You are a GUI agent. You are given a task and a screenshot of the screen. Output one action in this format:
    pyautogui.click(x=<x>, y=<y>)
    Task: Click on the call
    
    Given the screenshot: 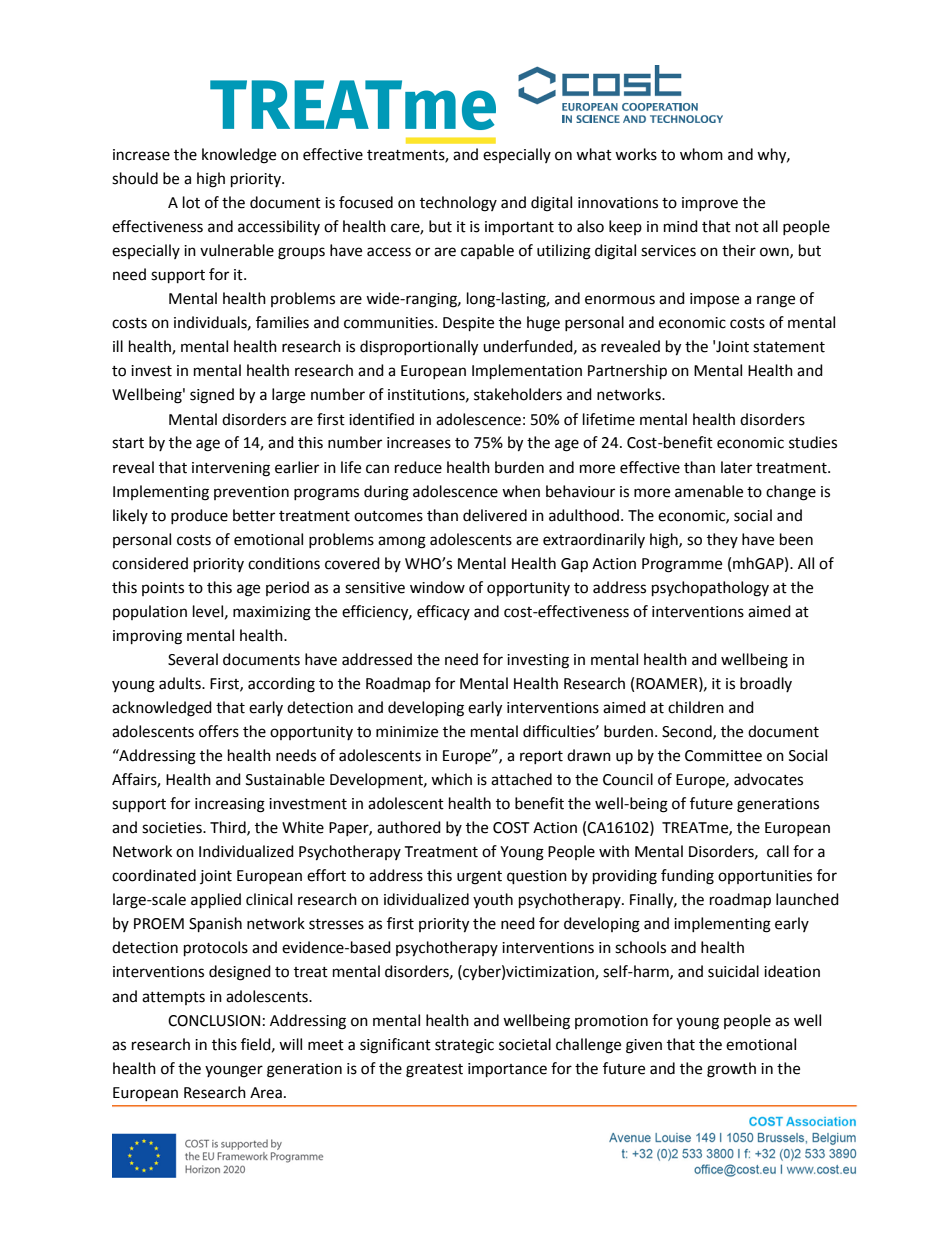 What is the action you would take?
    pyautogui.click(x=778, y=851)
